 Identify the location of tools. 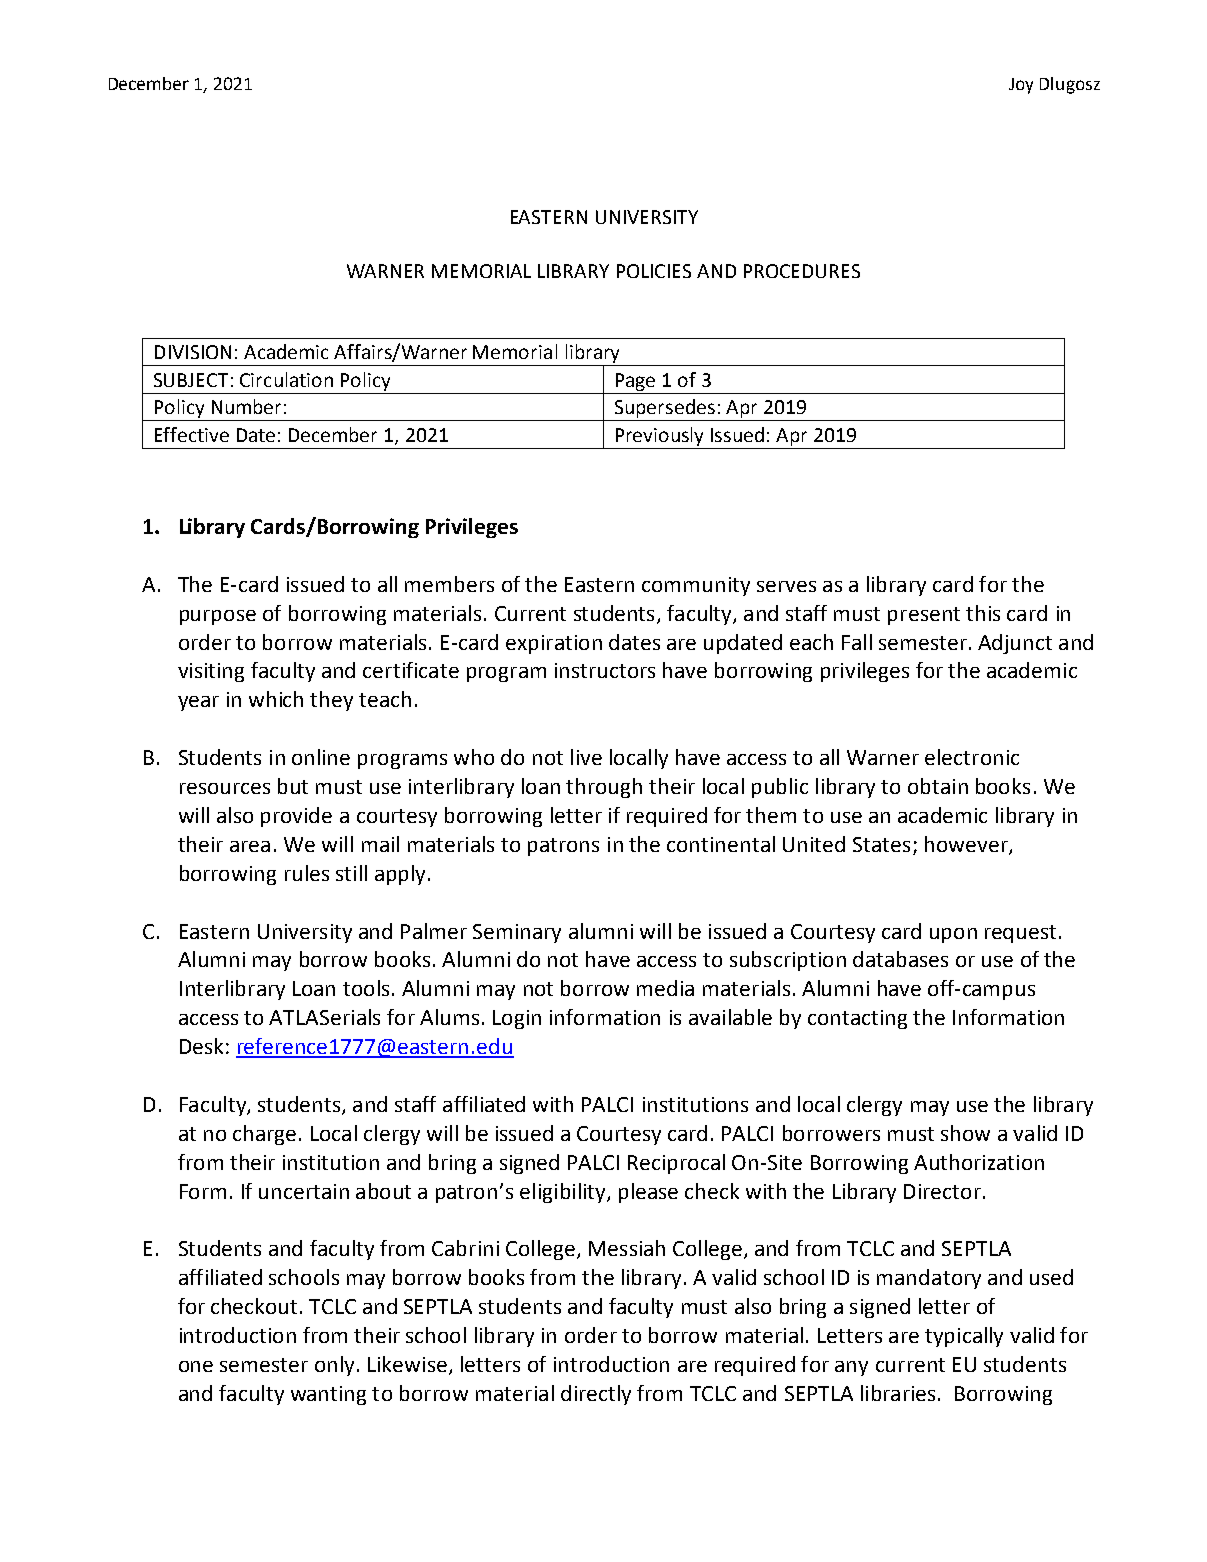
(366, 988).
